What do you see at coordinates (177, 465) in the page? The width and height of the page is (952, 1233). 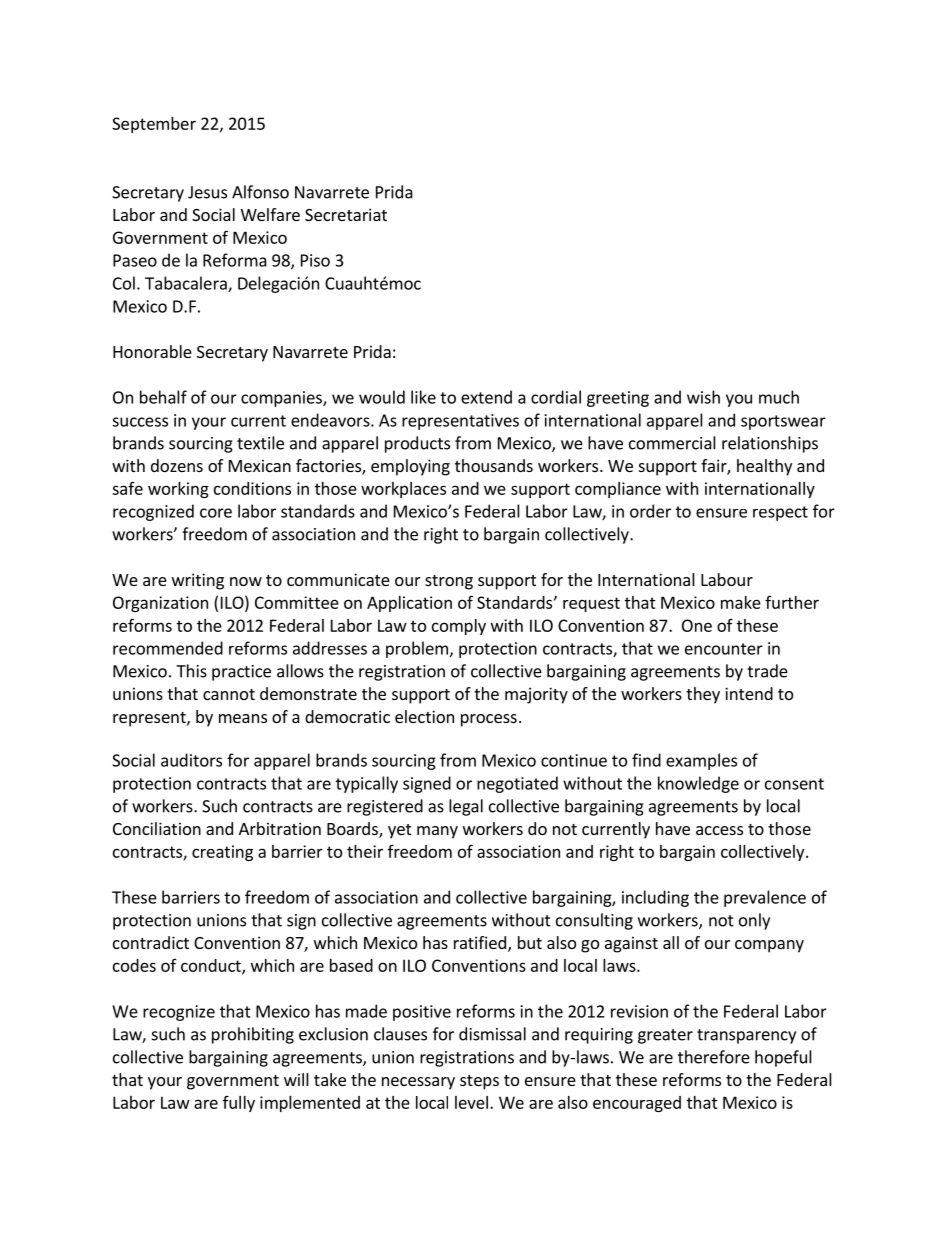 I see `dozens` at bounding box center [177, 465].
